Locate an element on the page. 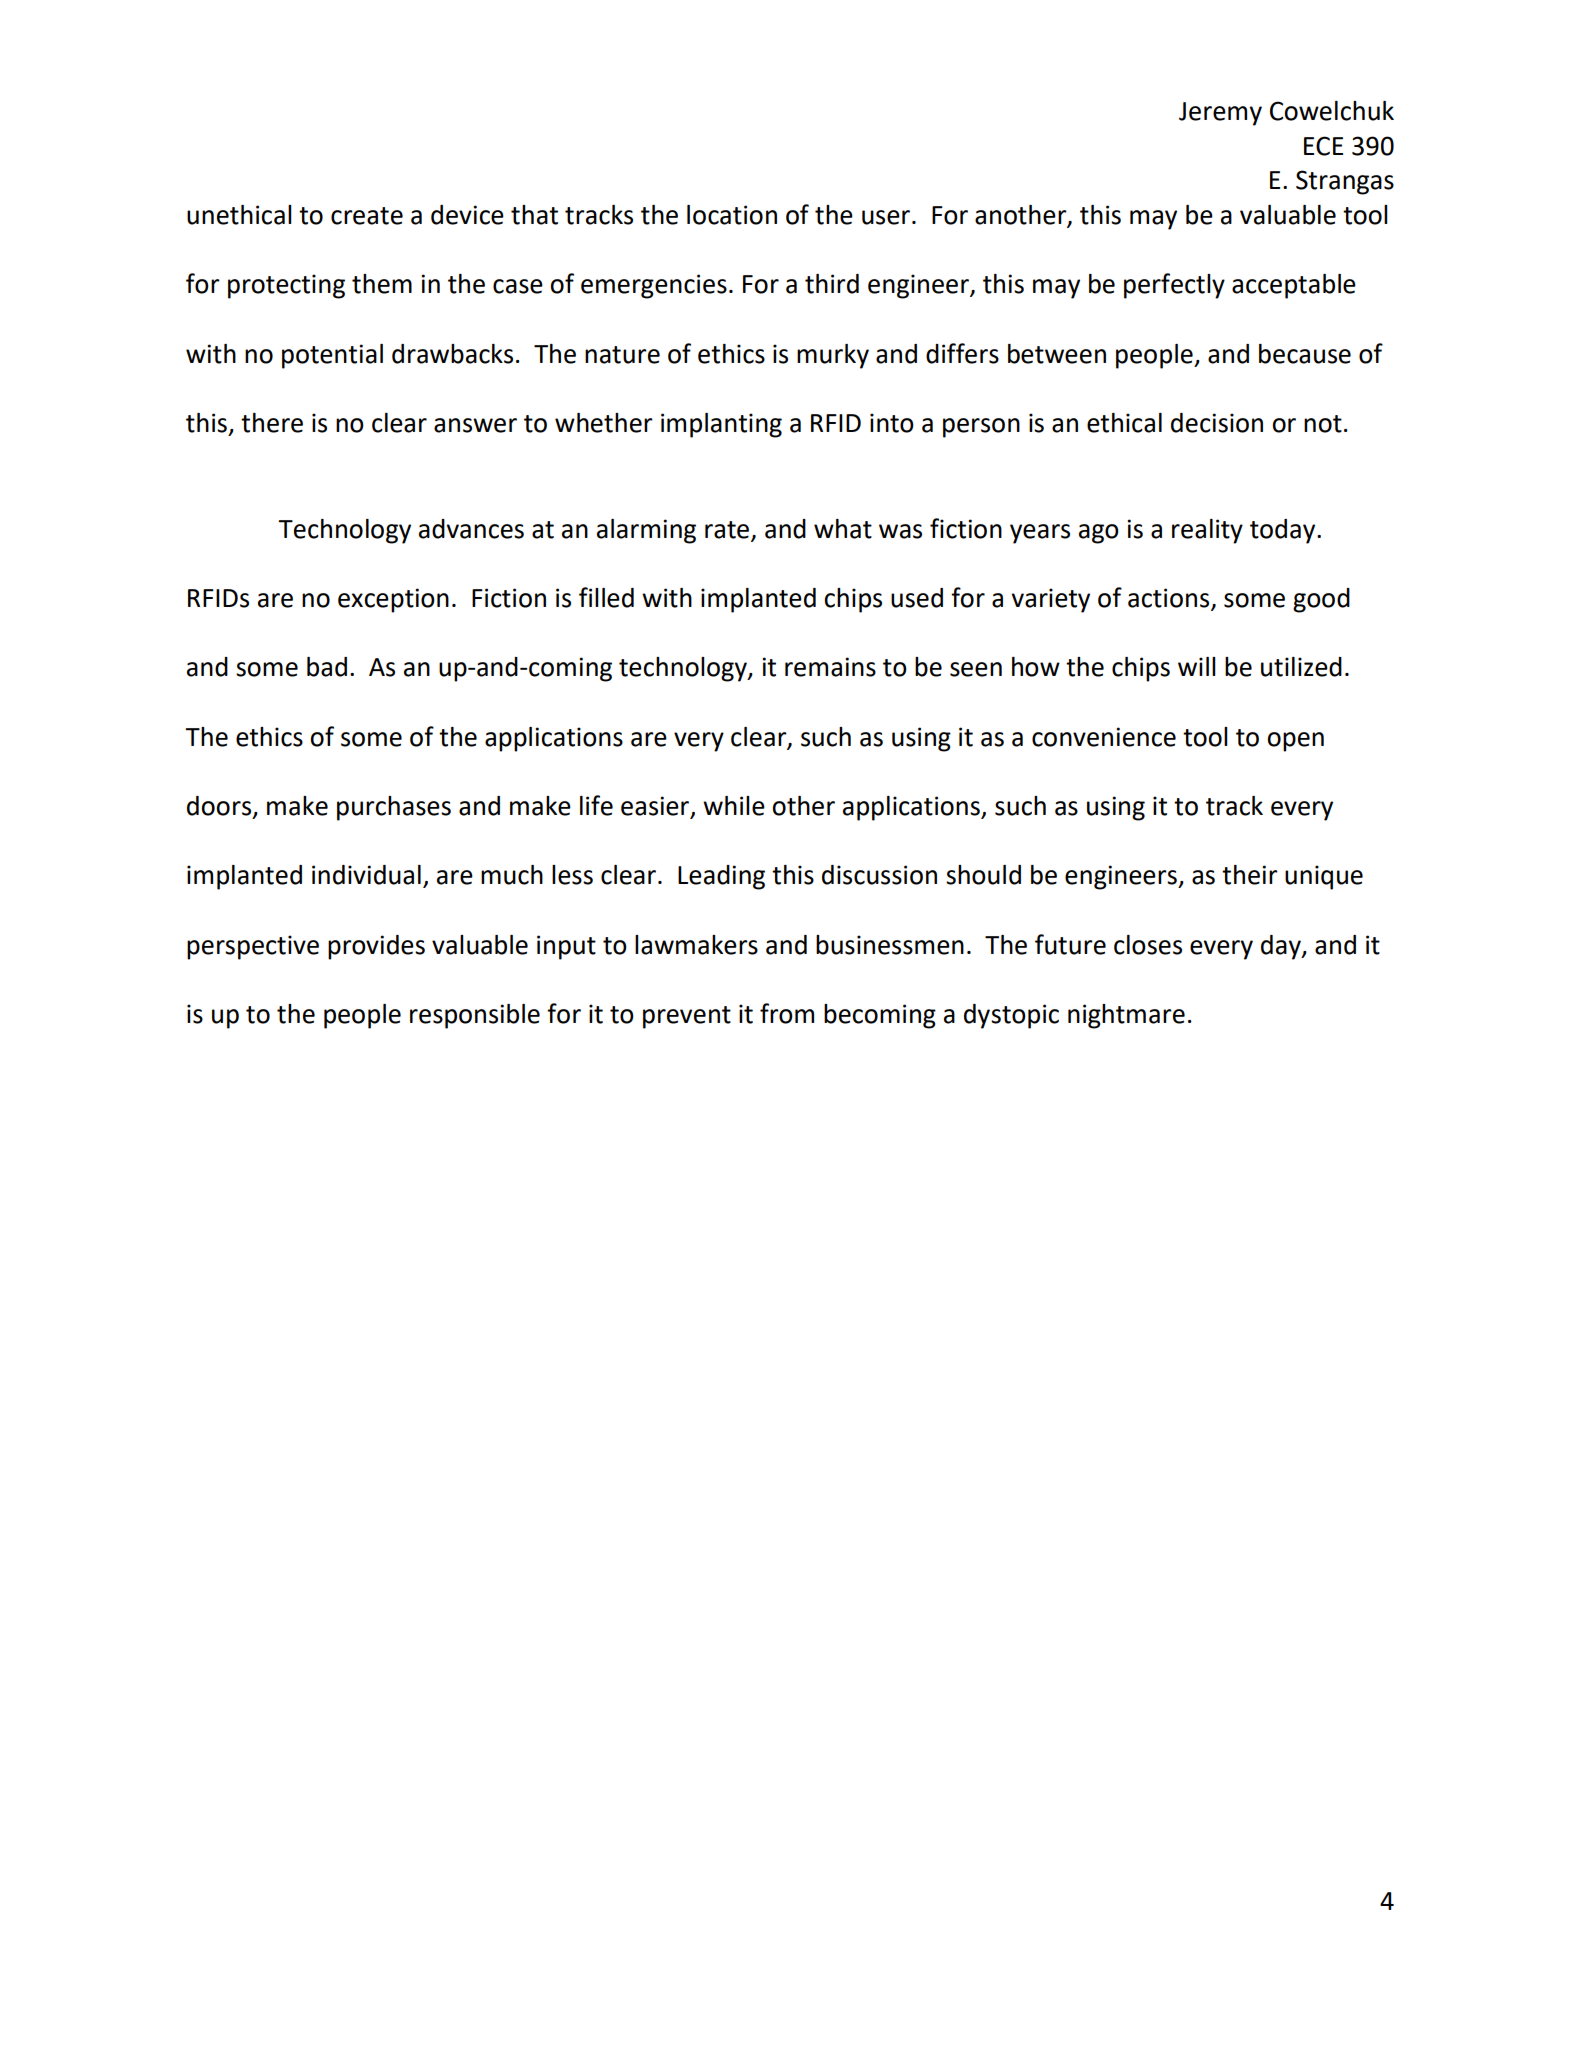  convenience is located at coordinates (1104, 737).
